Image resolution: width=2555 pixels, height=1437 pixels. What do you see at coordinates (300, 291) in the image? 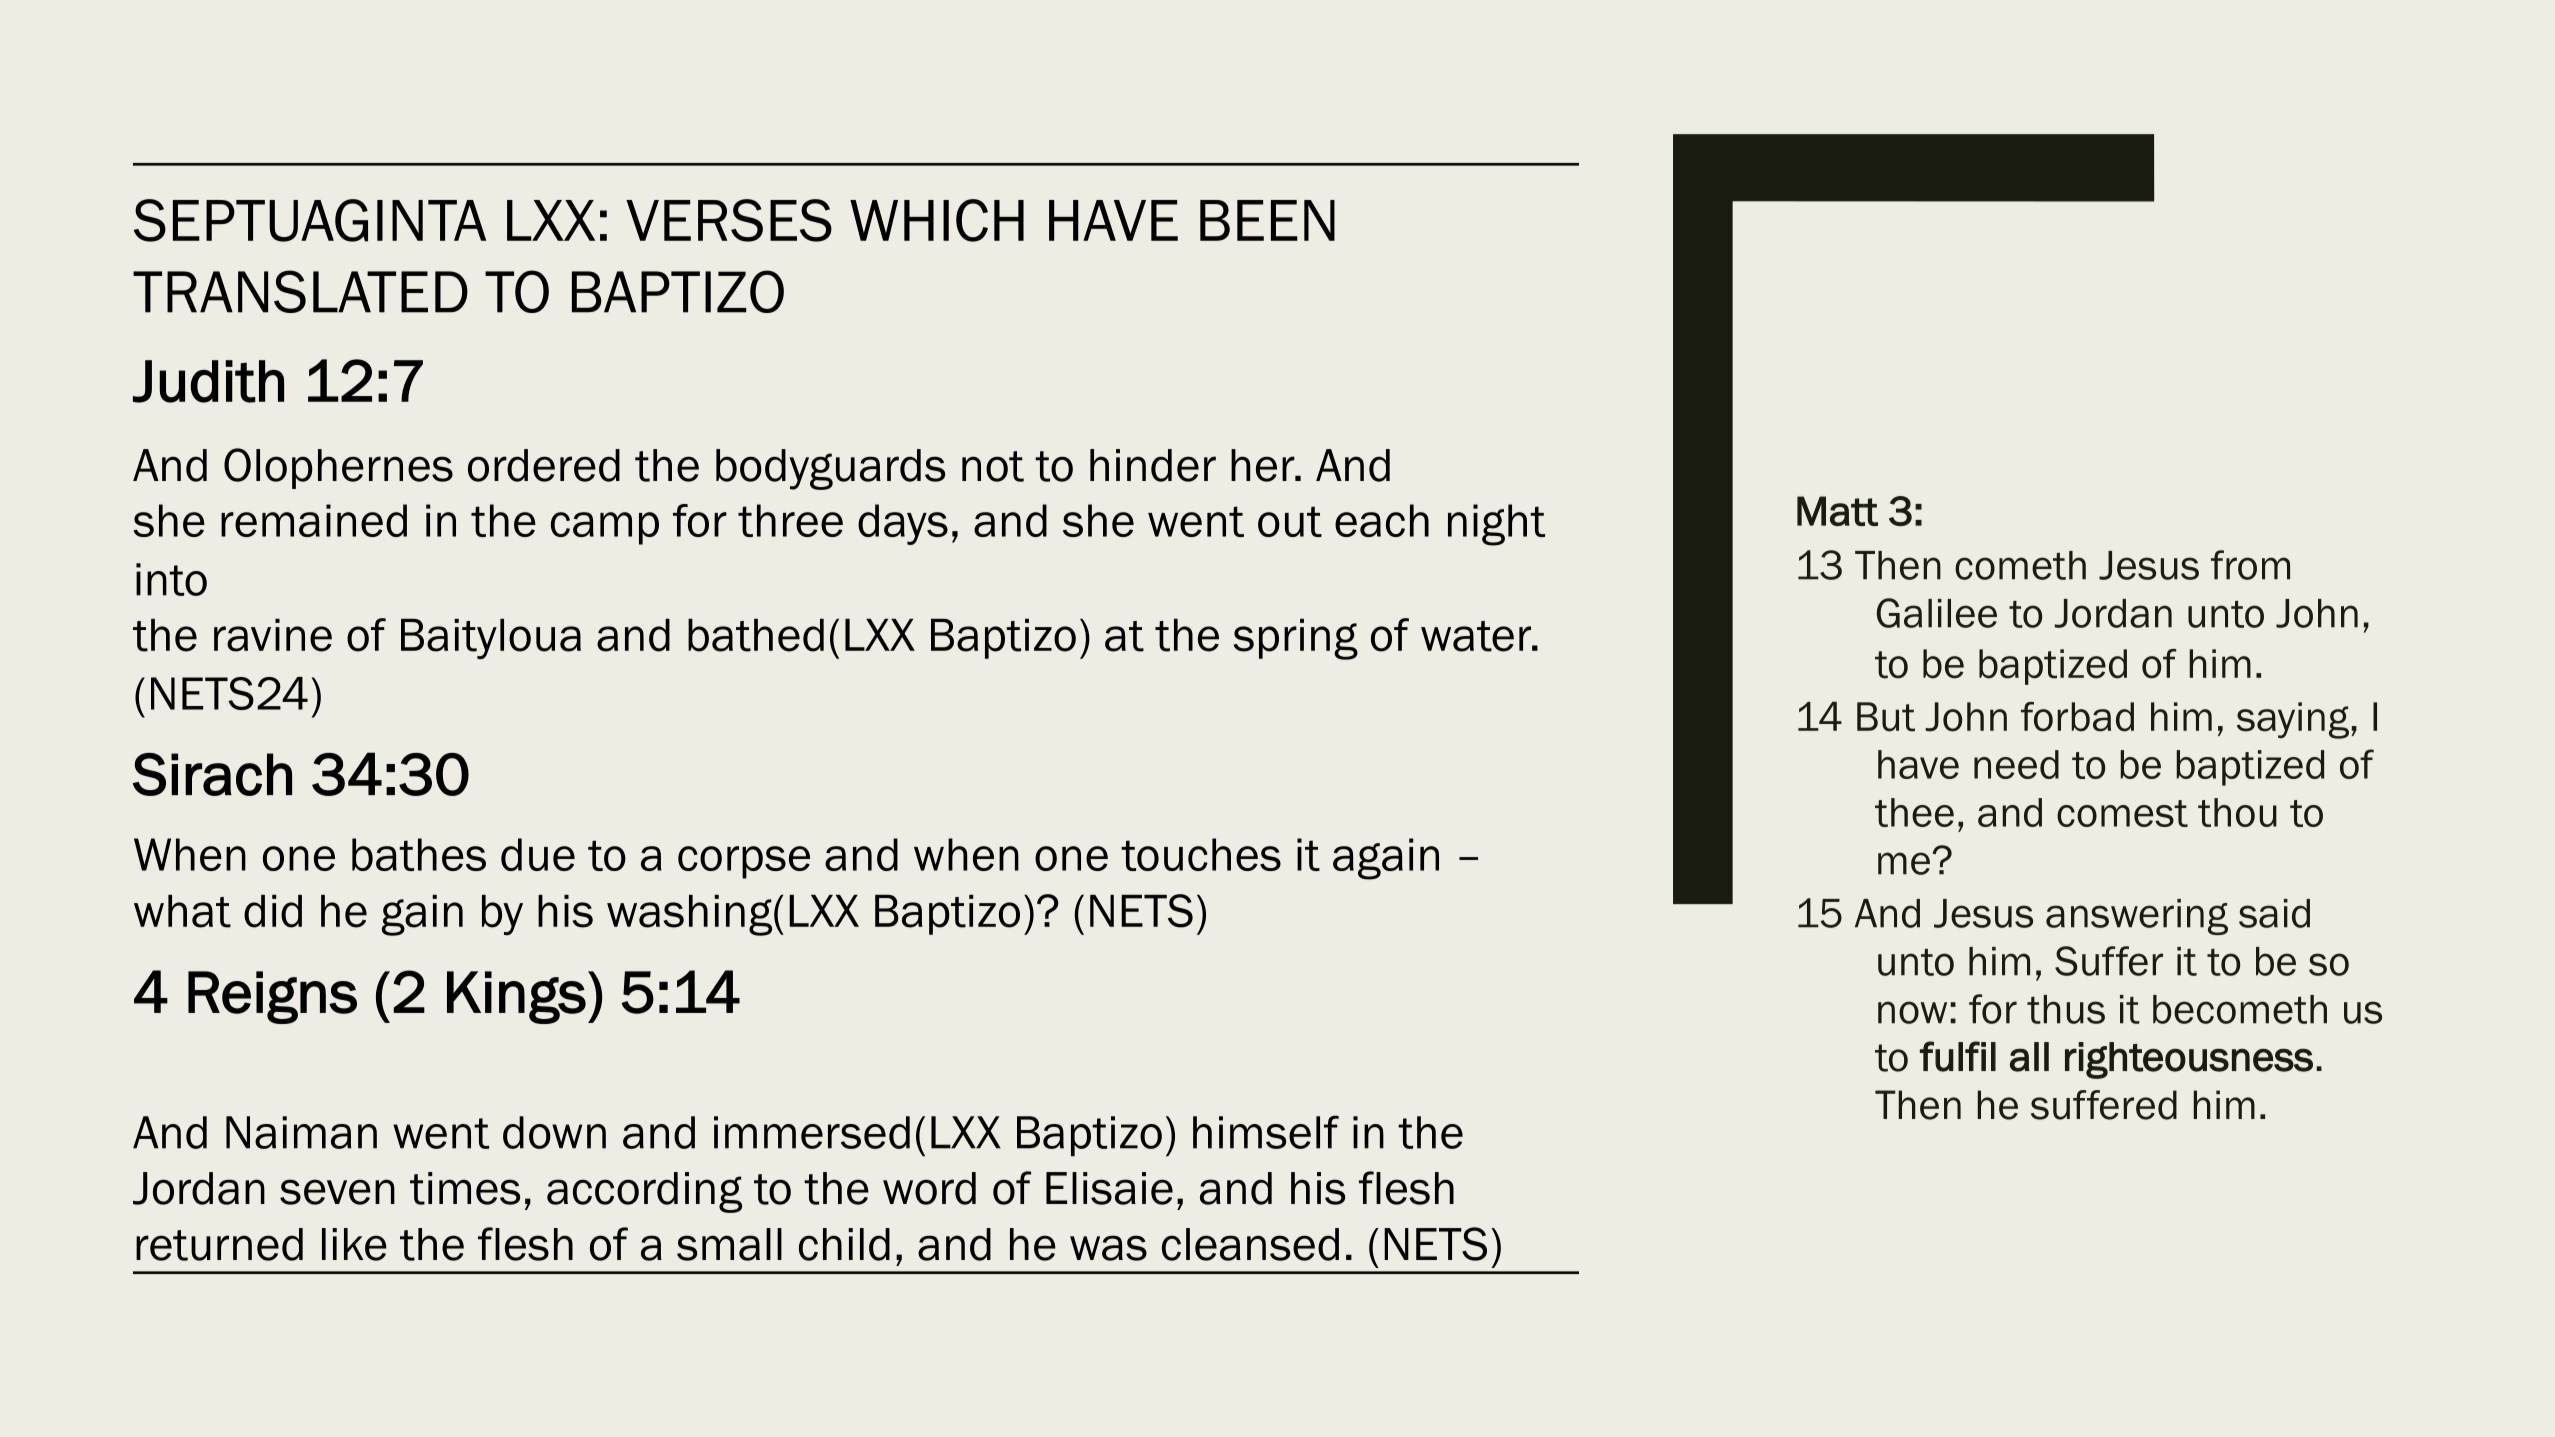
I see `TRANSLATED` at bounding box center [300, 291].
